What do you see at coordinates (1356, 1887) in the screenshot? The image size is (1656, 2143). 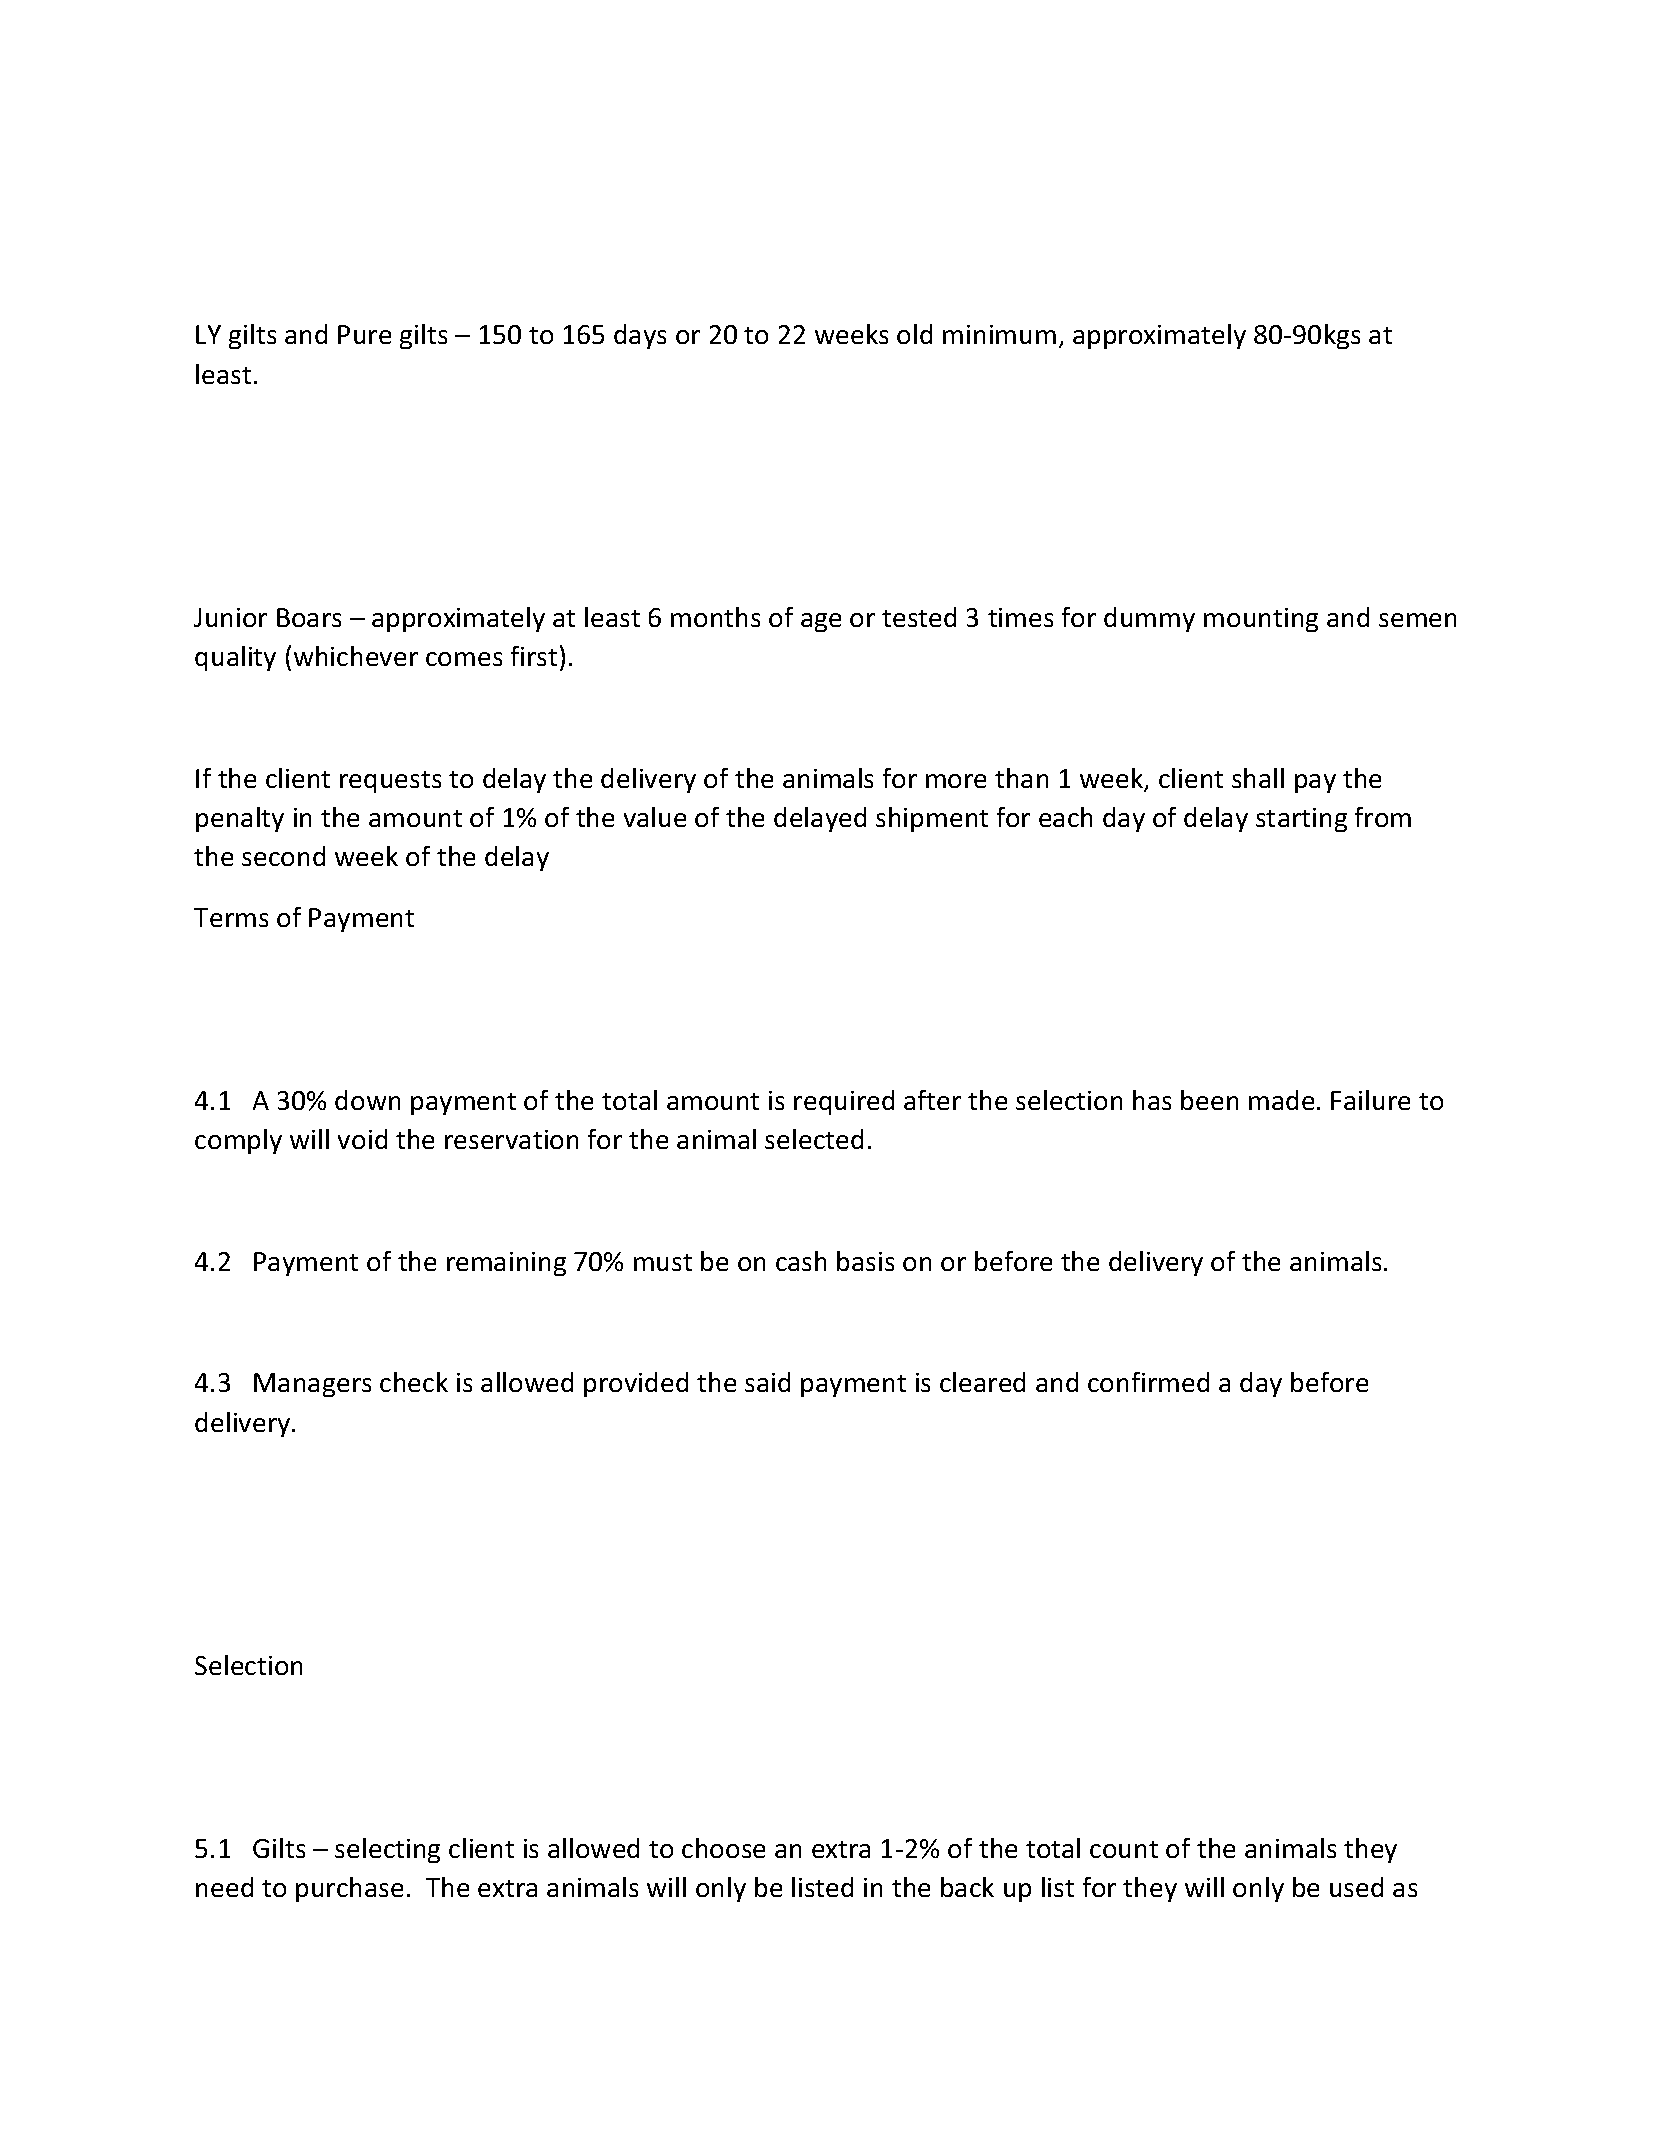 I see `used` at bounding box center [1356, 1887].
